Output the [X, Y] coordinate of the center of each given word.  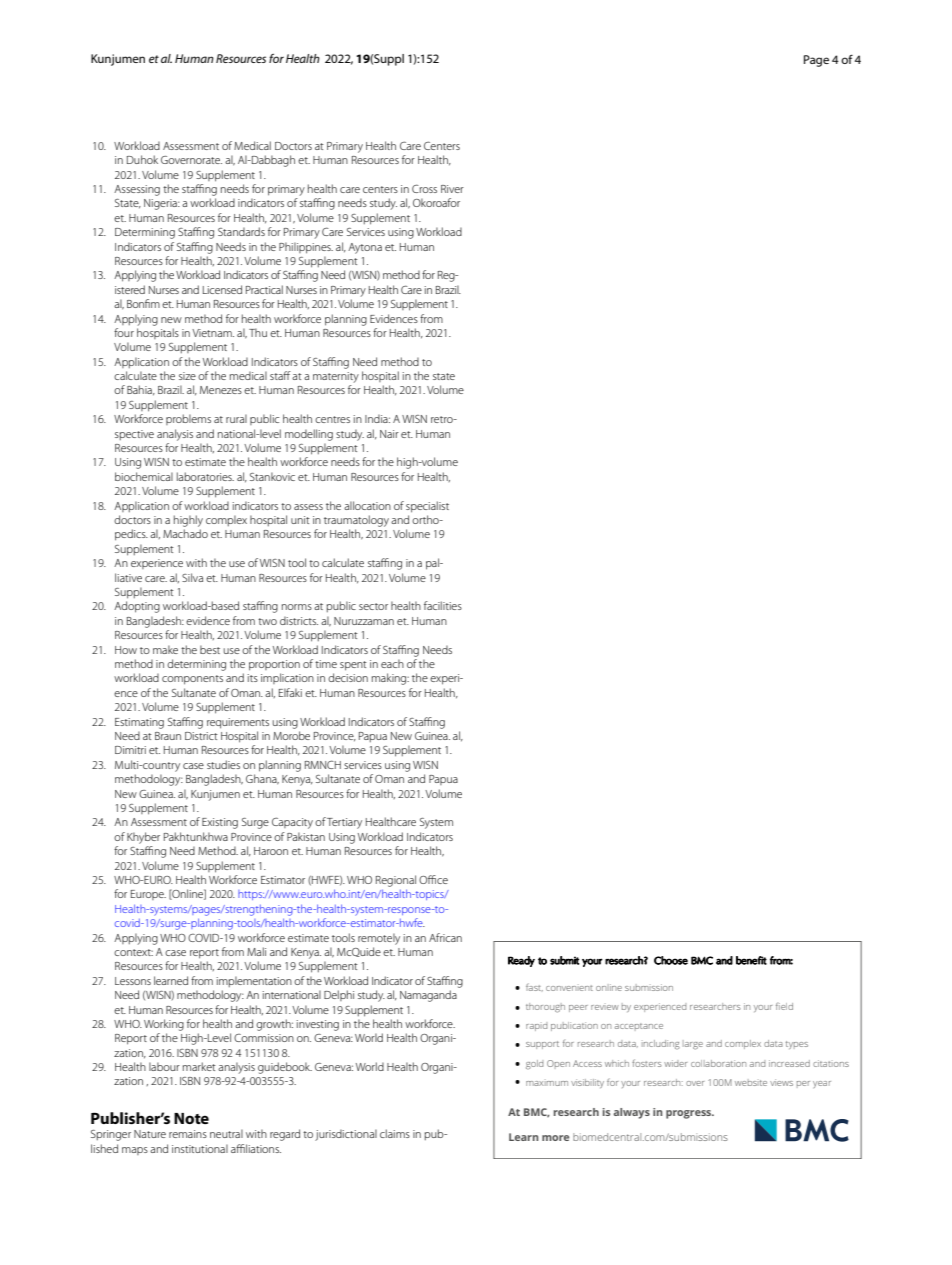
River [452, 189]
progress [690, 1114]
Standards [241, 231]
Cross [424, 188]
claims [395, 1133]
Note [191, 1118]
